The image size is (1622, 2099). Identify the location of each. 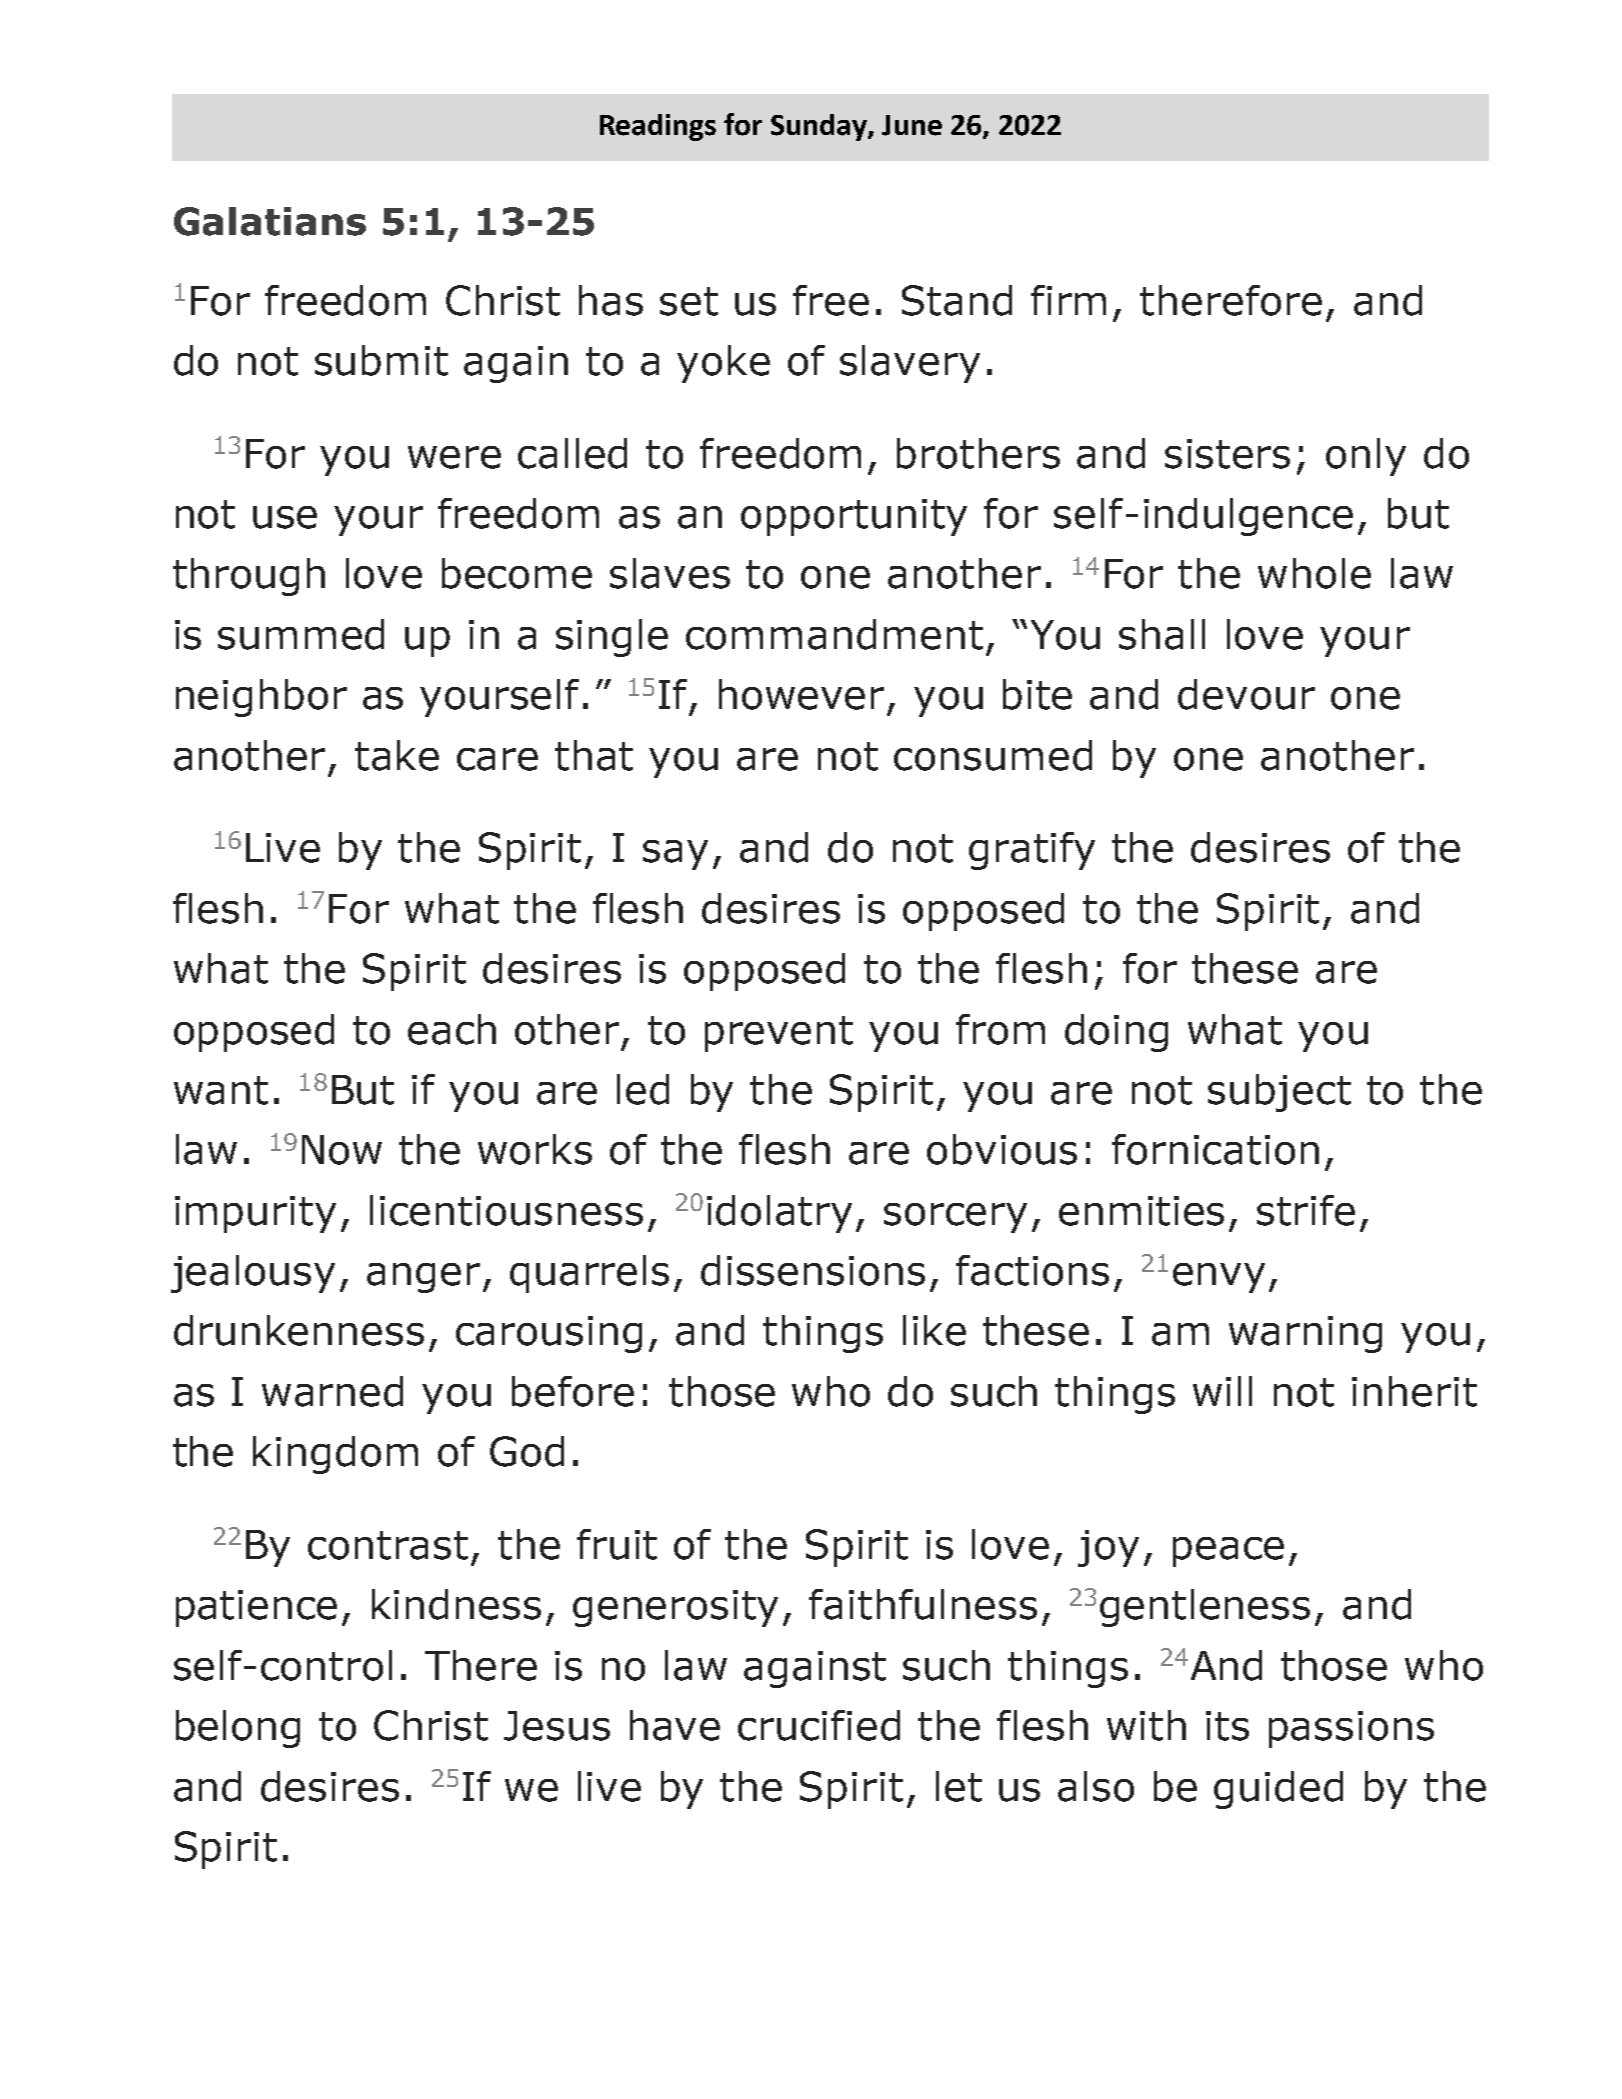
(452, 1029).
